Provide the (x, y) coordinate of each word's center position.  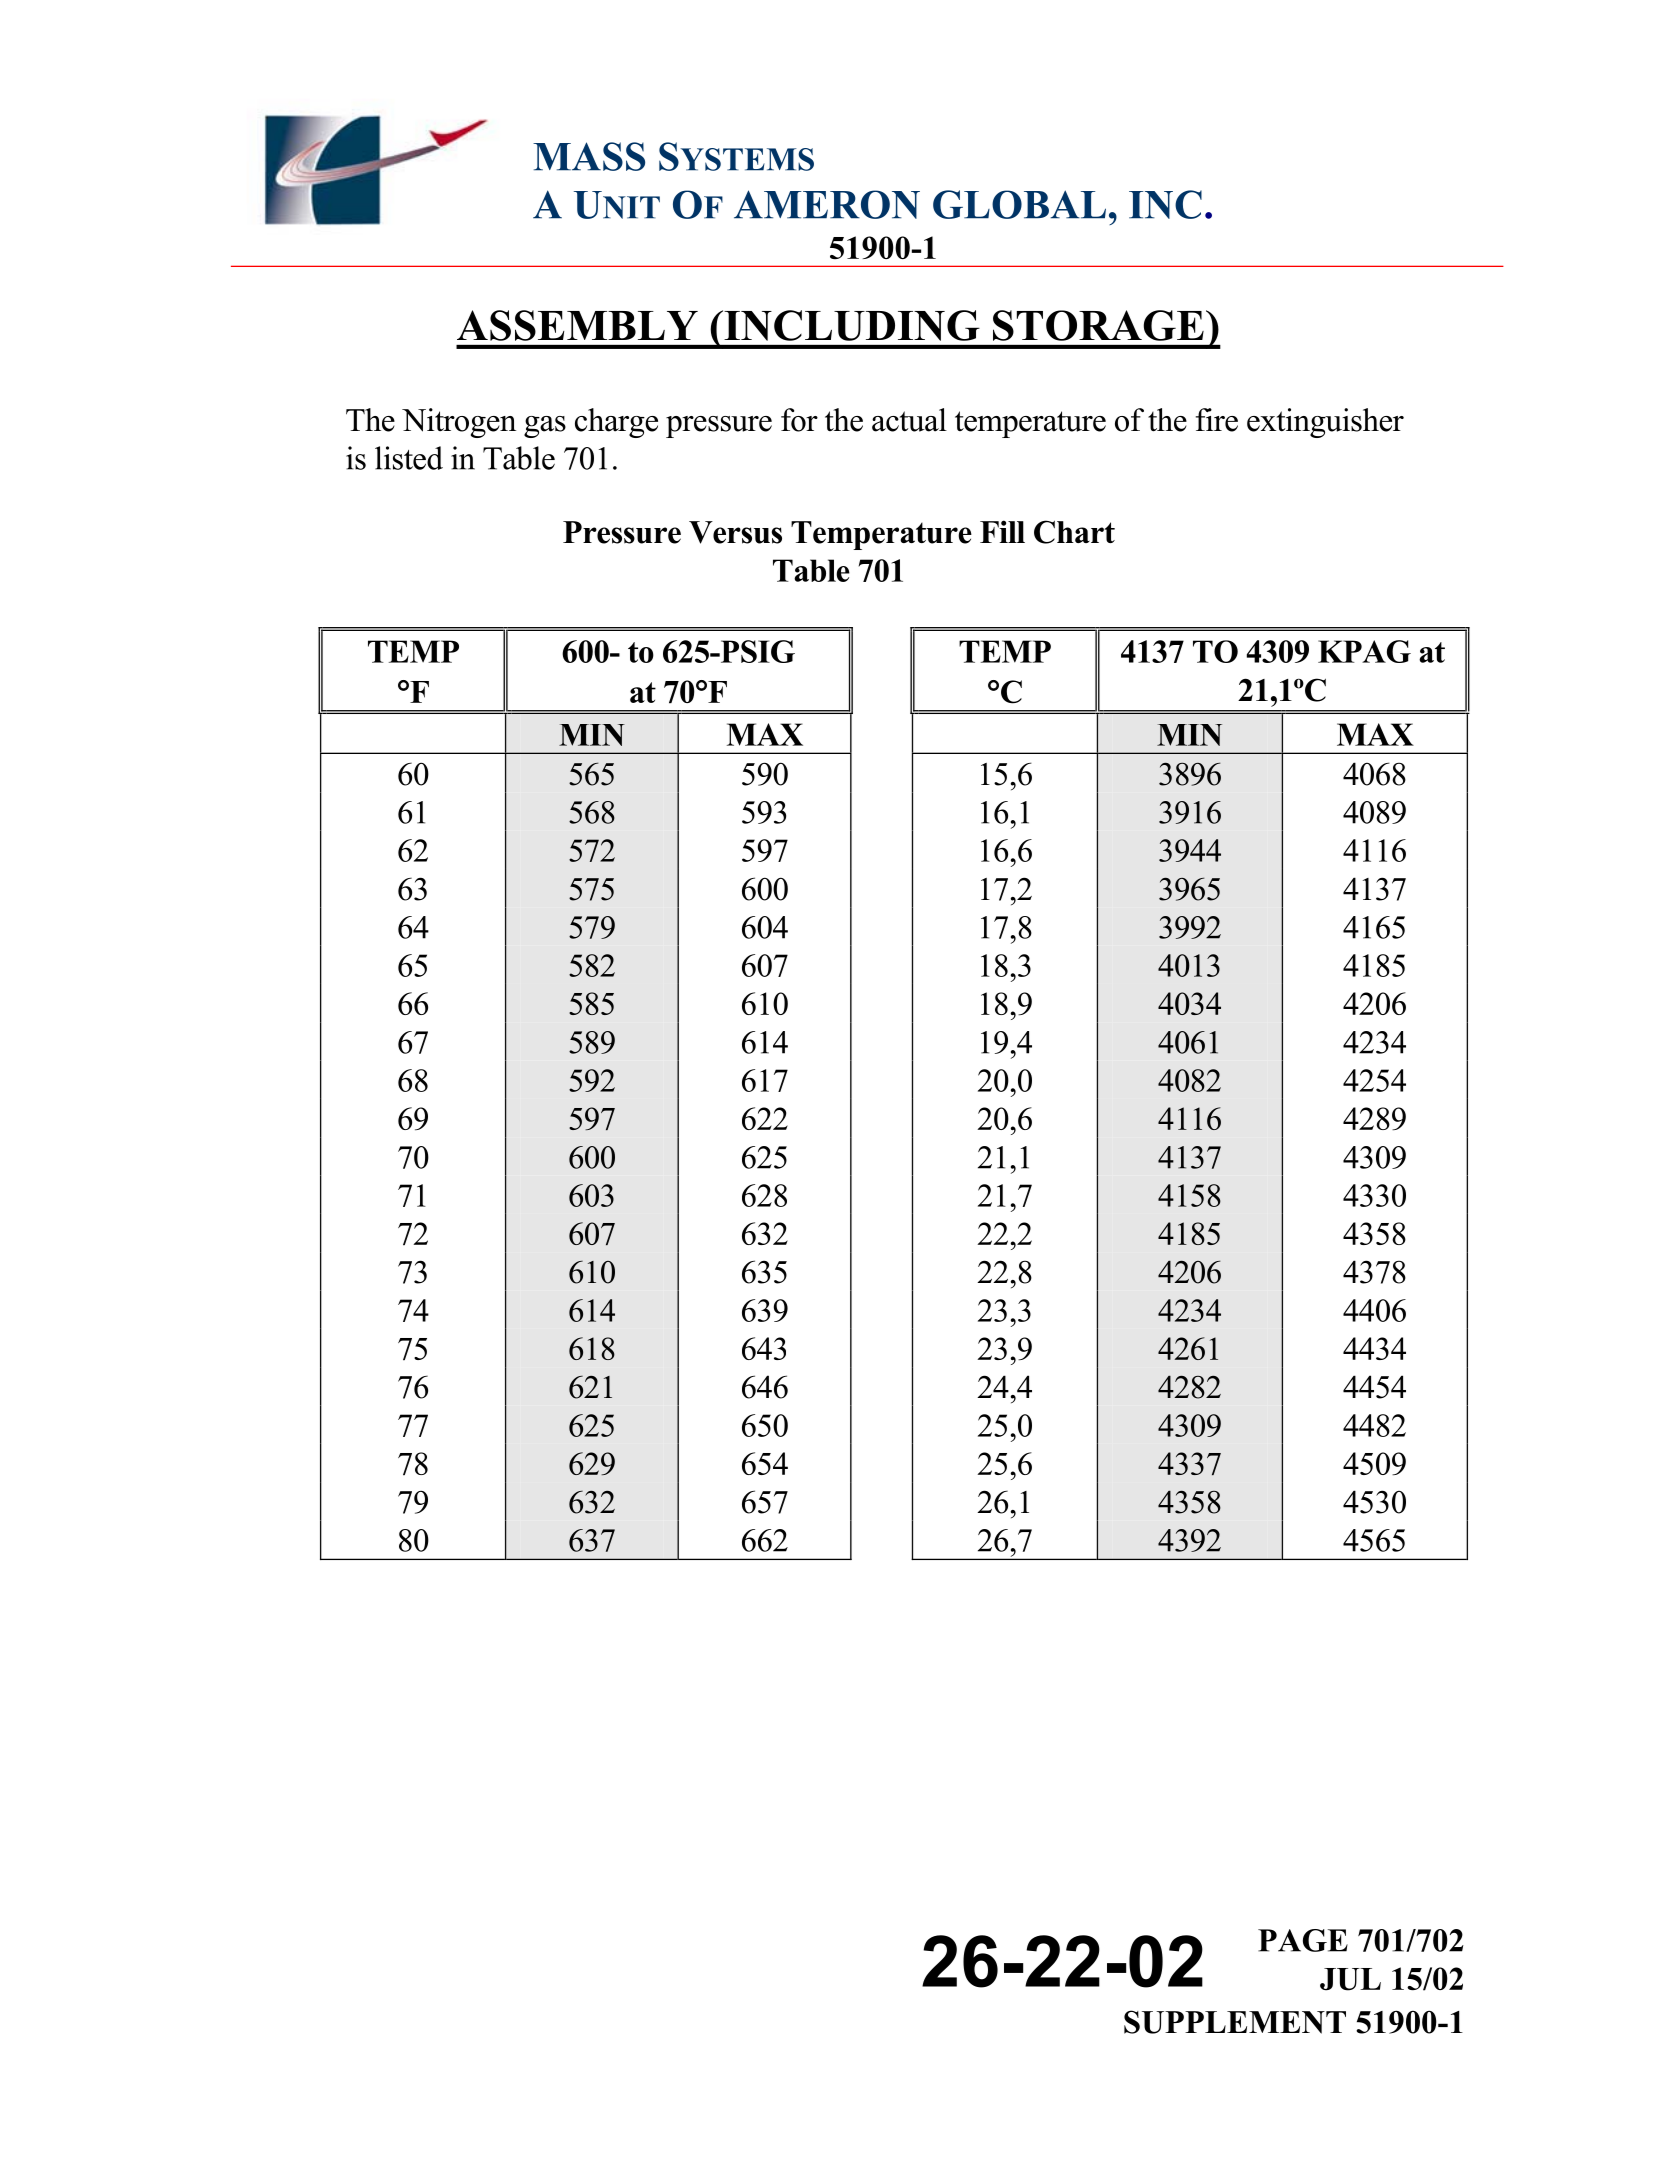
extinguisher (1325, 423)
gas (545, 427)
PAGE (1303, 1940)
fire (1217, 420)
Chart (1074, 532)
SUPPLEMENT (1235, 2022)
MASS (589, 156)
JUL (1350, 1979)
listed (409, 458)
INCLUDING (851, 325)
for (799, 420)
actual (909, 420)
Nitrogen (459, 423)
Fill (1002, 531)
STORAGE (1098, 325)
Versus (735, 532)
